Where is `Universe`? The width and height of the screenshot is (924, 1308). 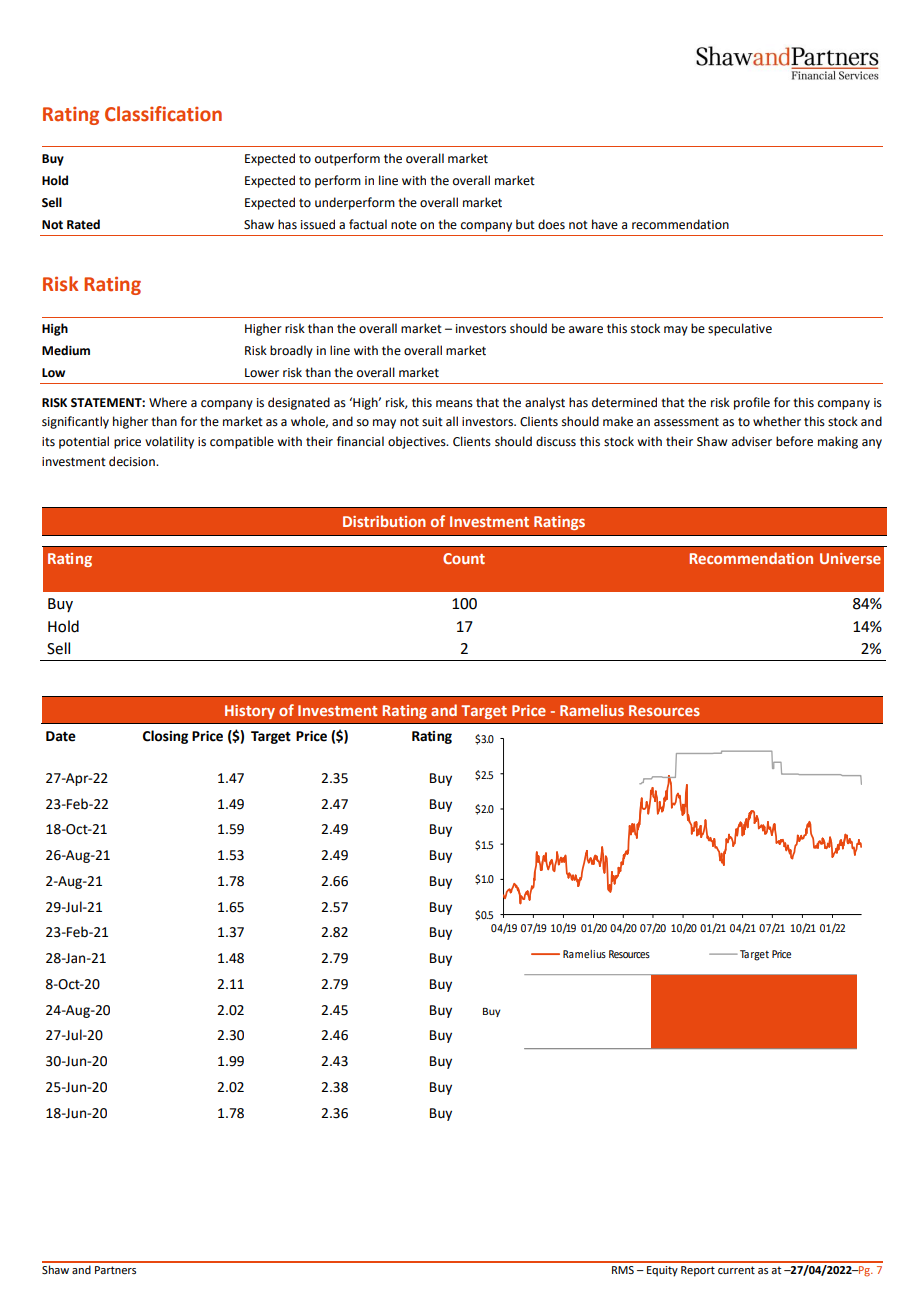
Universe is located at coordinates (850, 558).
